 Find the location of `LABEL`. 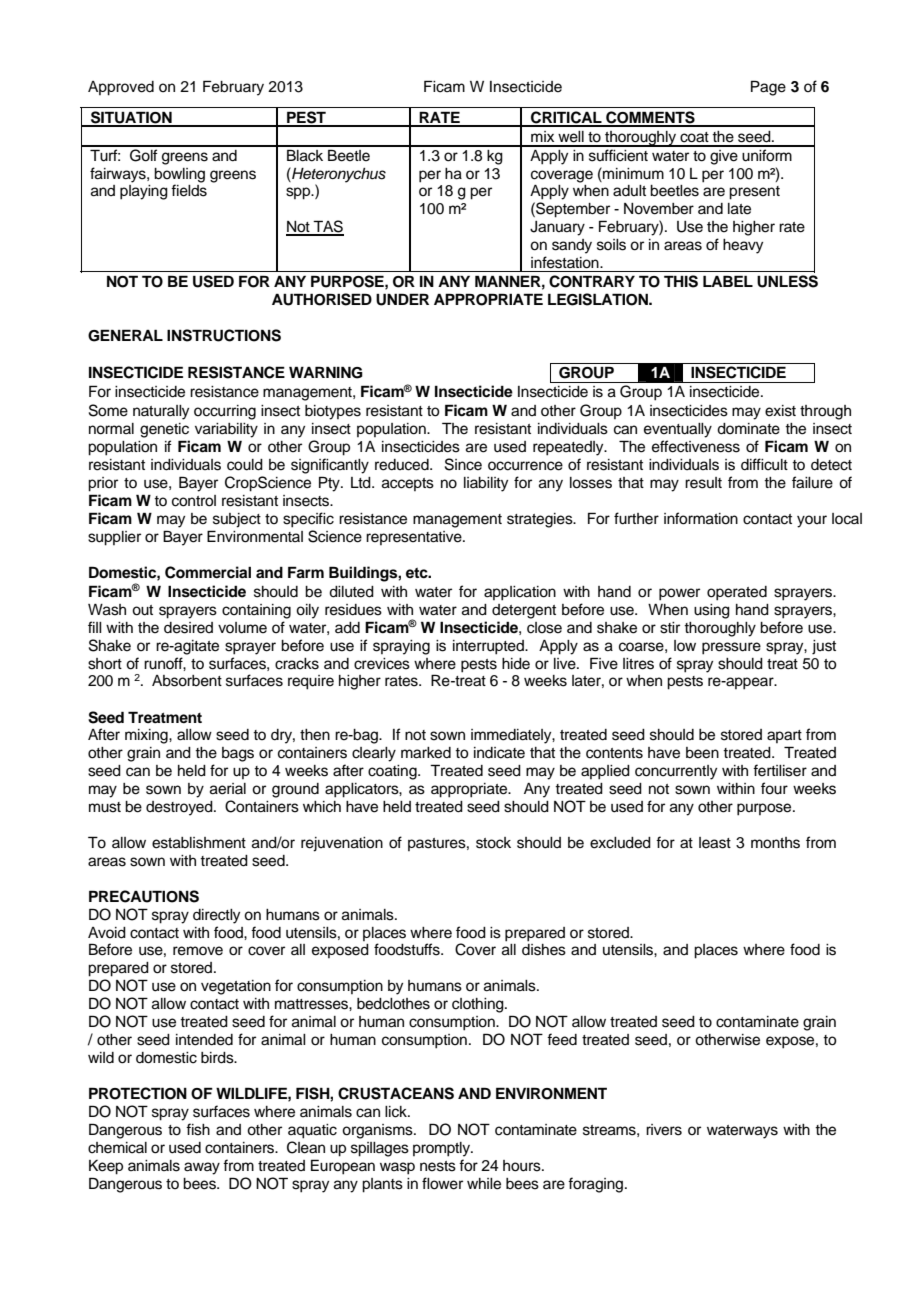

LABEL is located at coordinates (728, 281).
